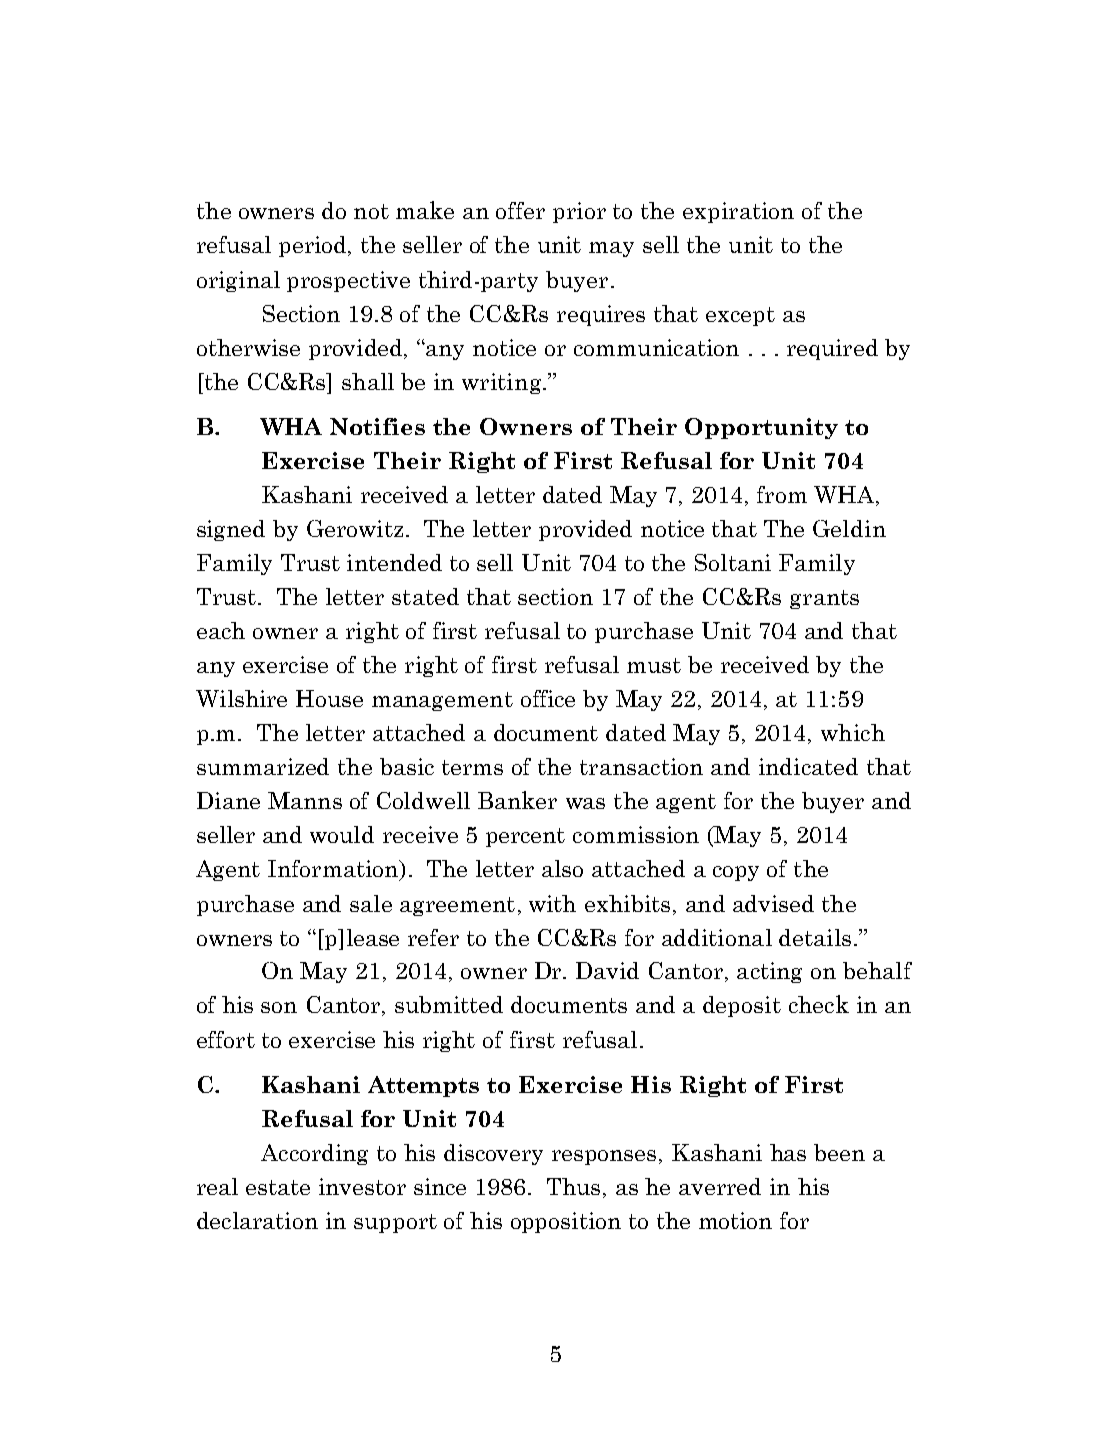 The height and width of the document is (1438, 1111). I want to click on stated, so click(425, 596).
